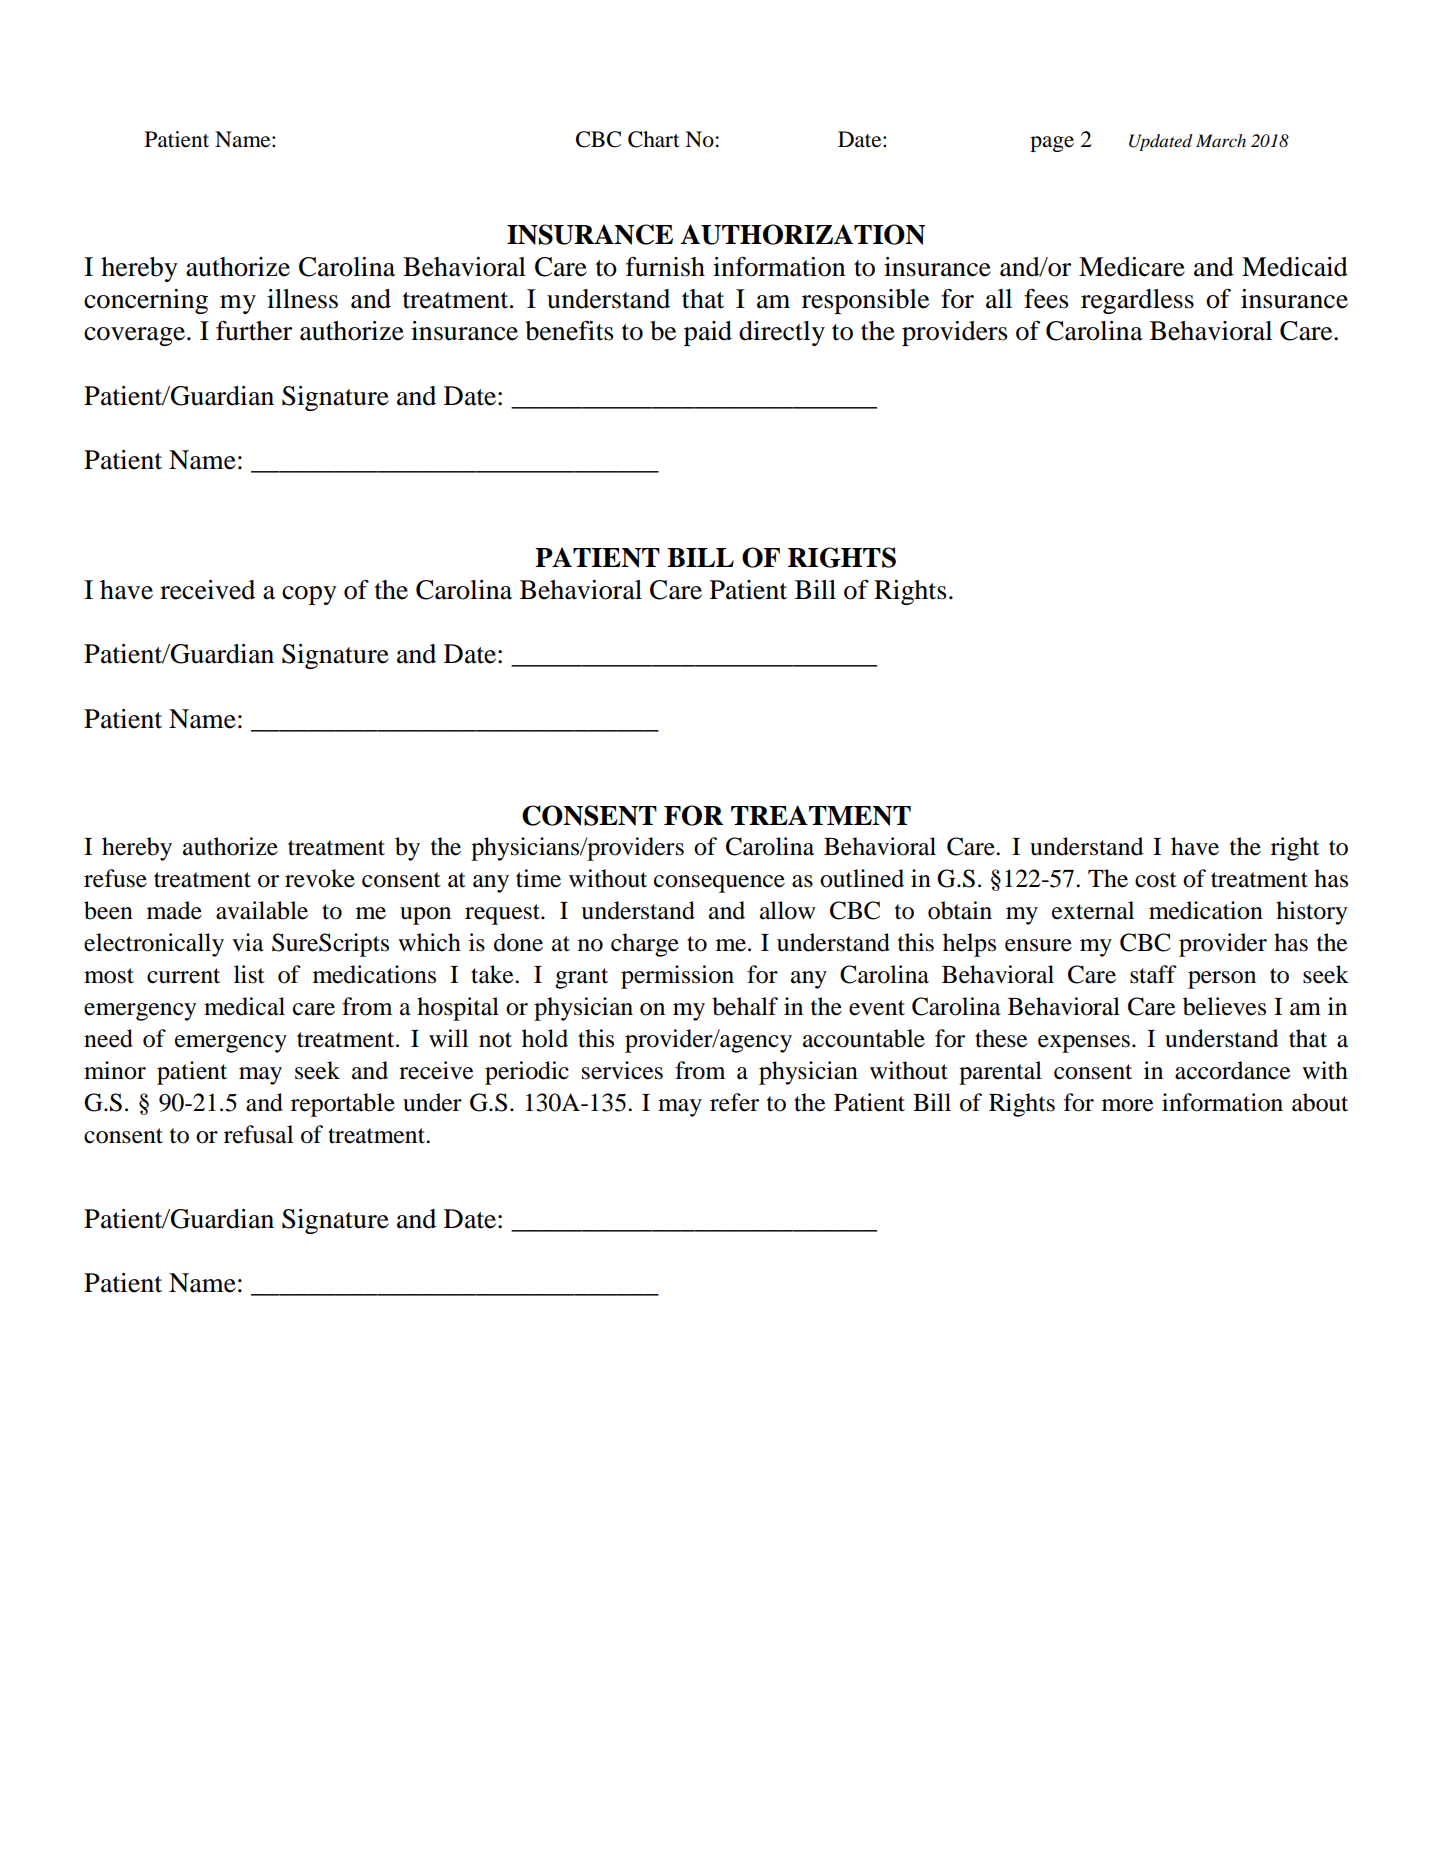  Describe the element at coordinates (734, 1102) in the document. I see `refer` at that location.
